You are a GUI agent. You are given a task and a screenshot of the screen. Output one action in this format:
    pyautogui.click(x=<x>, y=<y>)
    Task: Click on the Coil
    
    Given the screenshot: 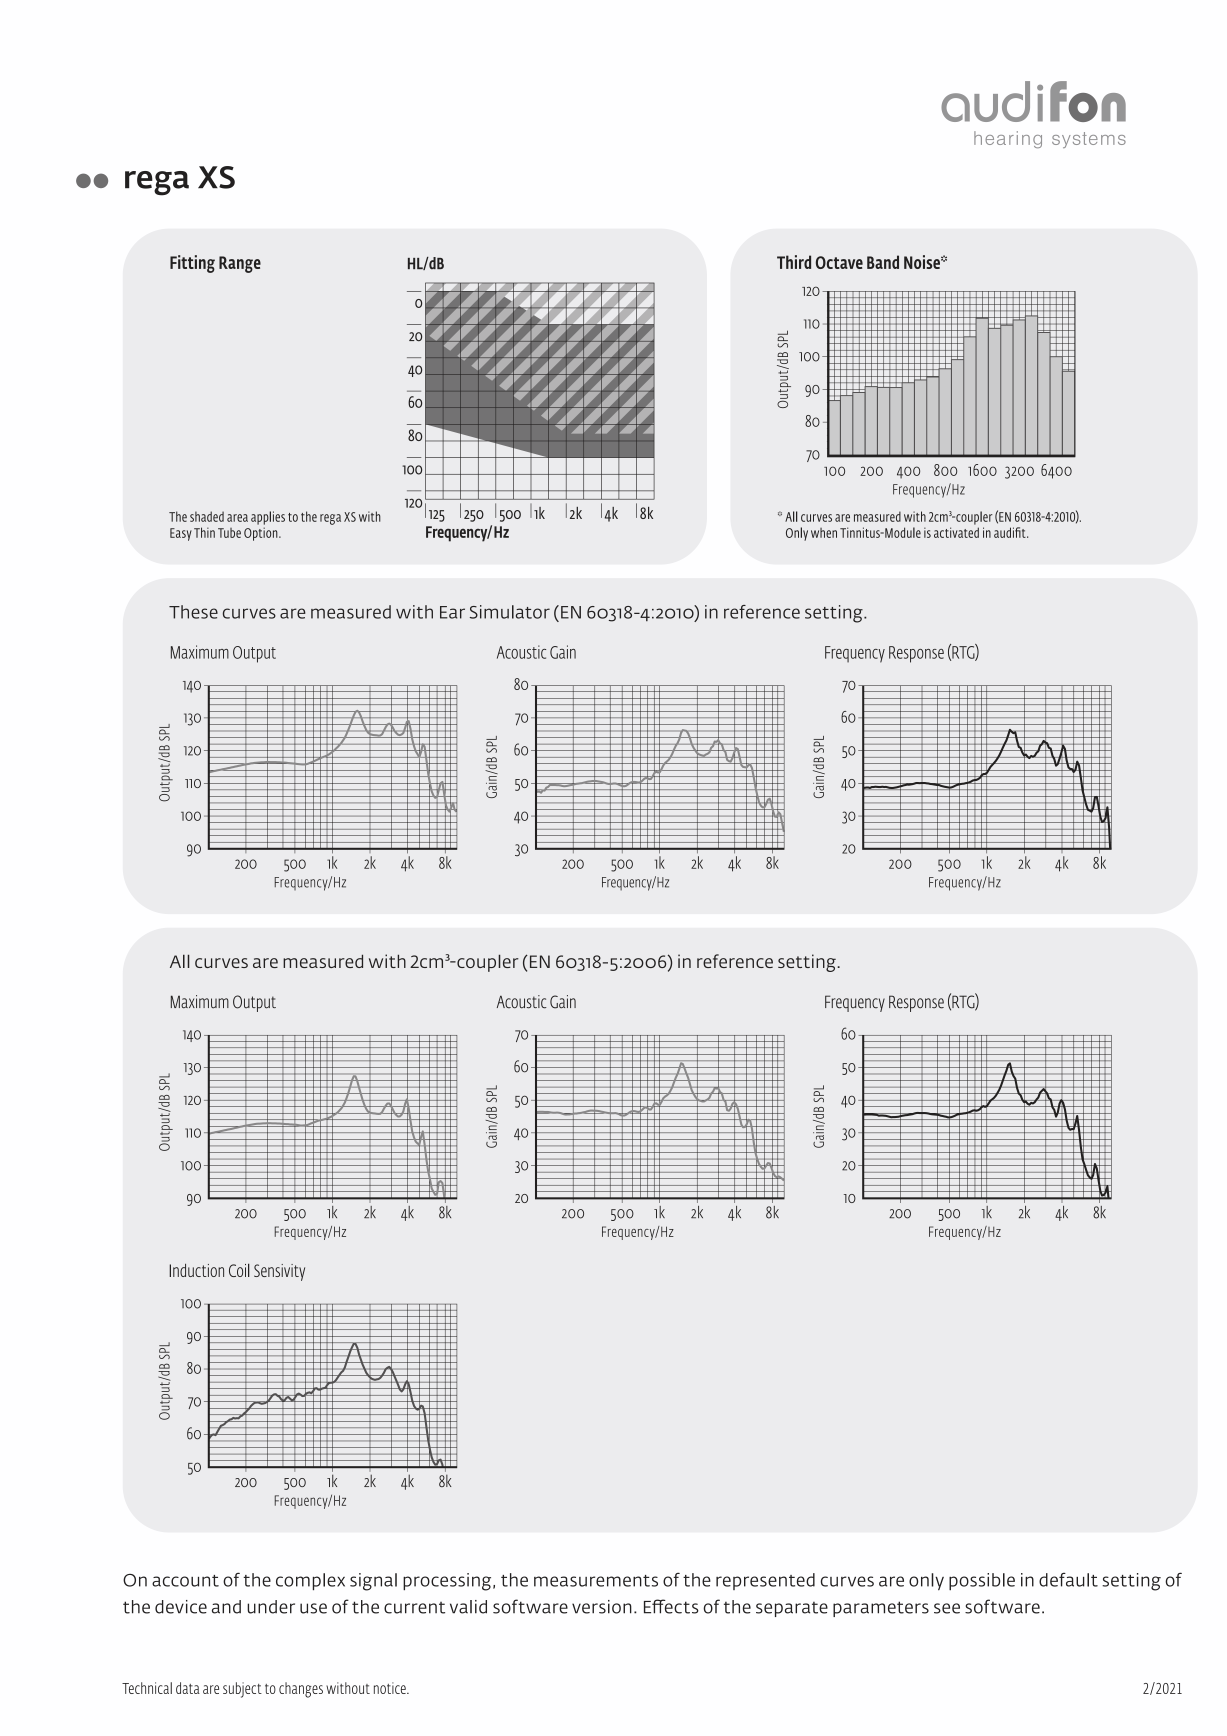 What is the action you would take?
    pyautogui.click(x=239, y=1270)
